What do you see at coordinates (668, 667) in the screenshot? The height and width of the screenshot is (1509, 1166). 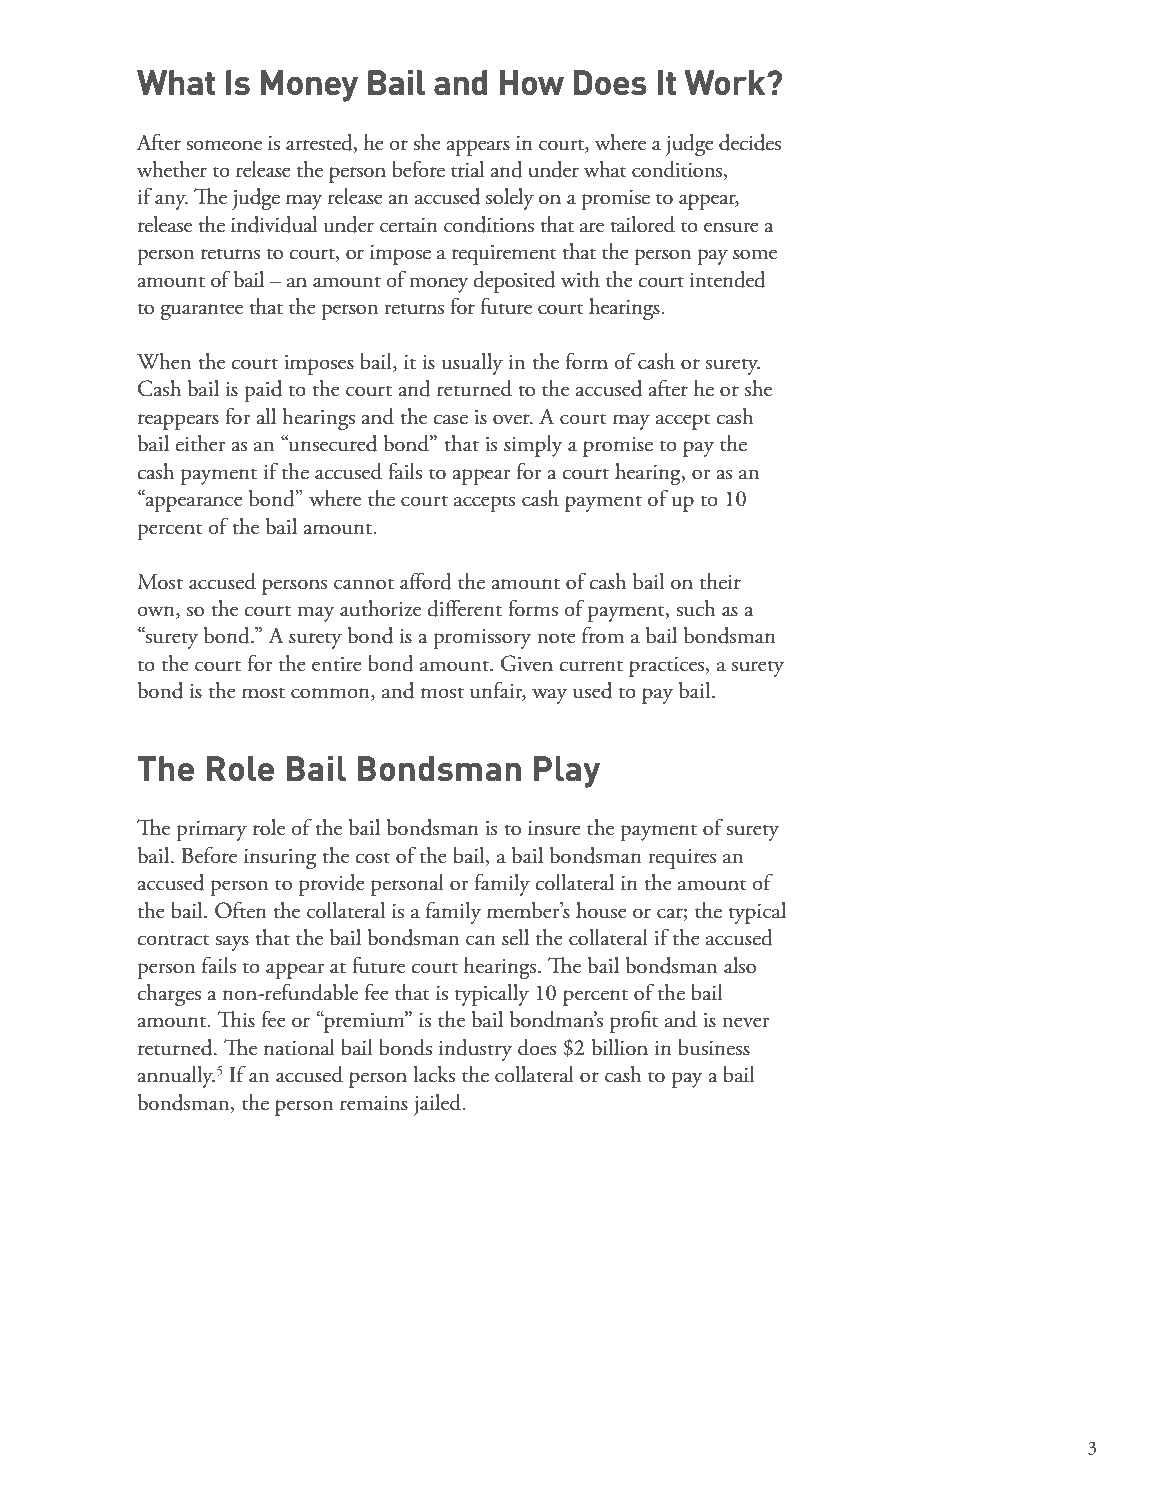 I see `practices` at bounding box center [668, 667].
